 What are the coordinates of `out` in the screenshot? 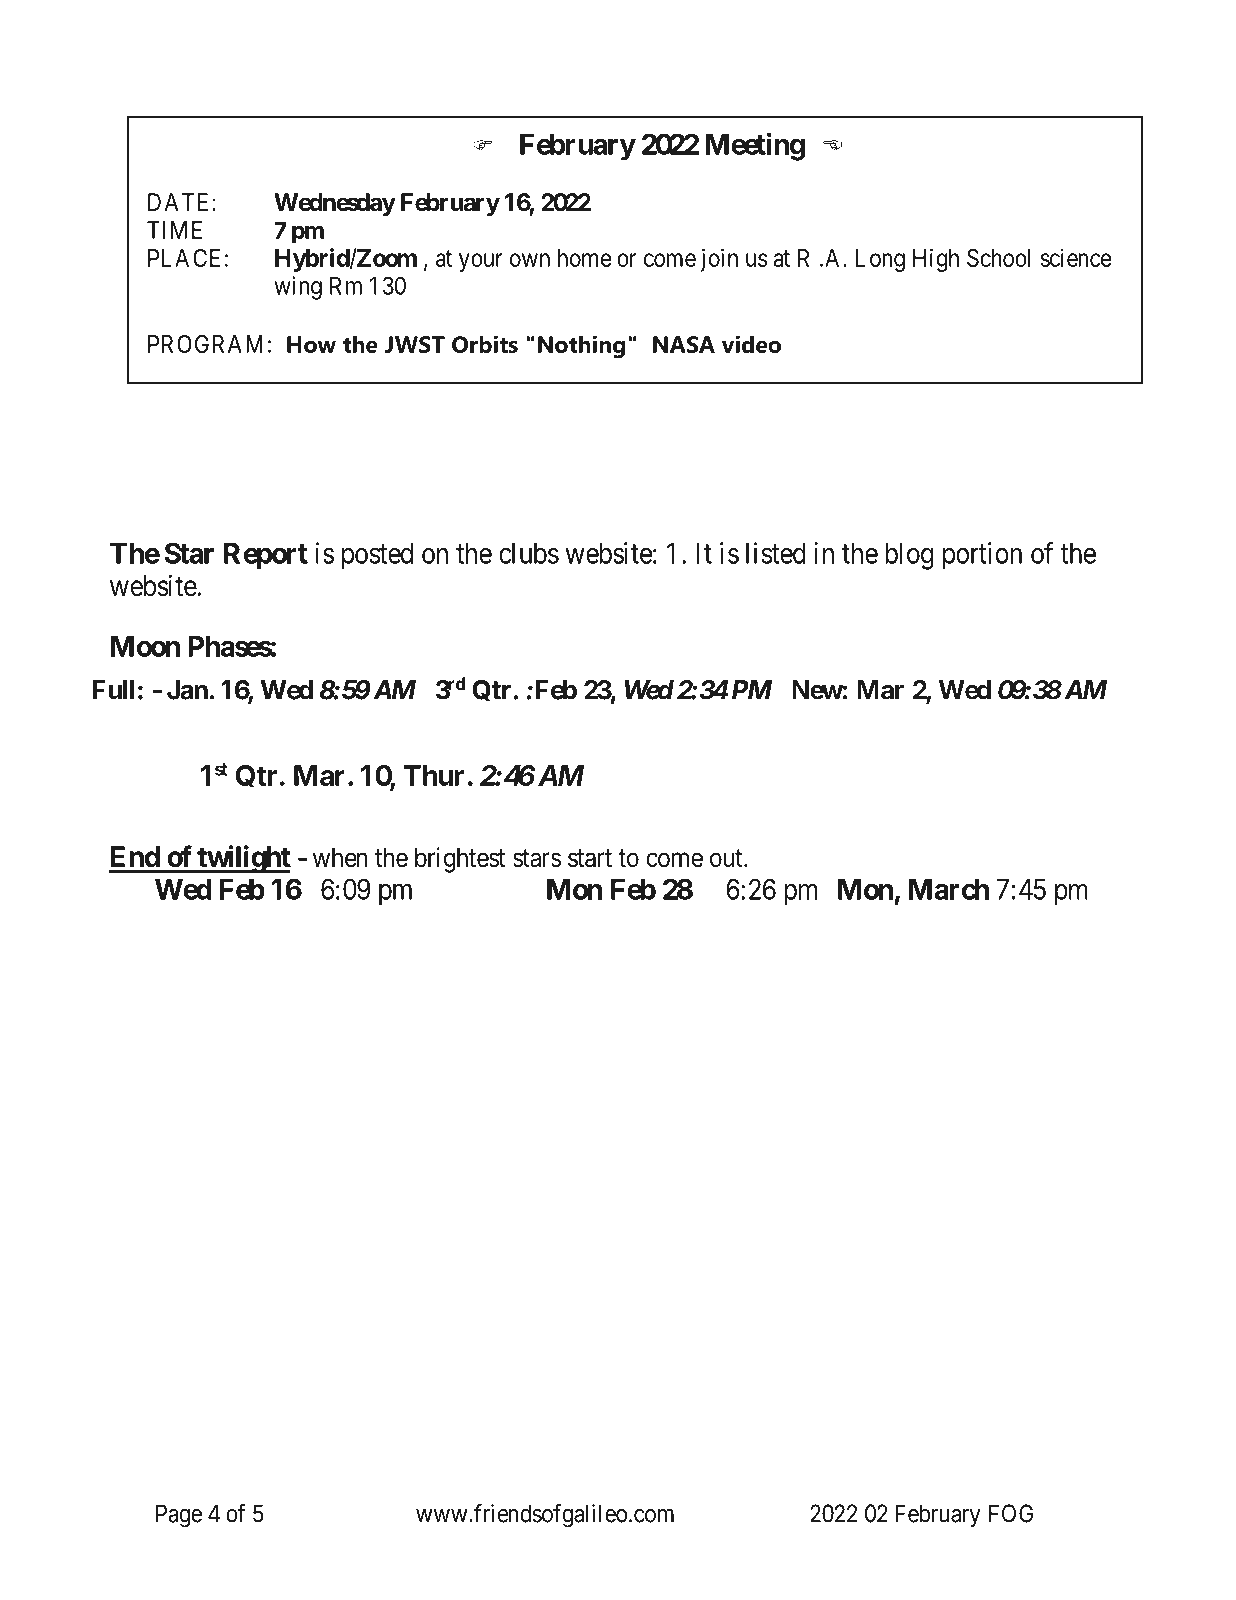 It's located at (727, 858).
